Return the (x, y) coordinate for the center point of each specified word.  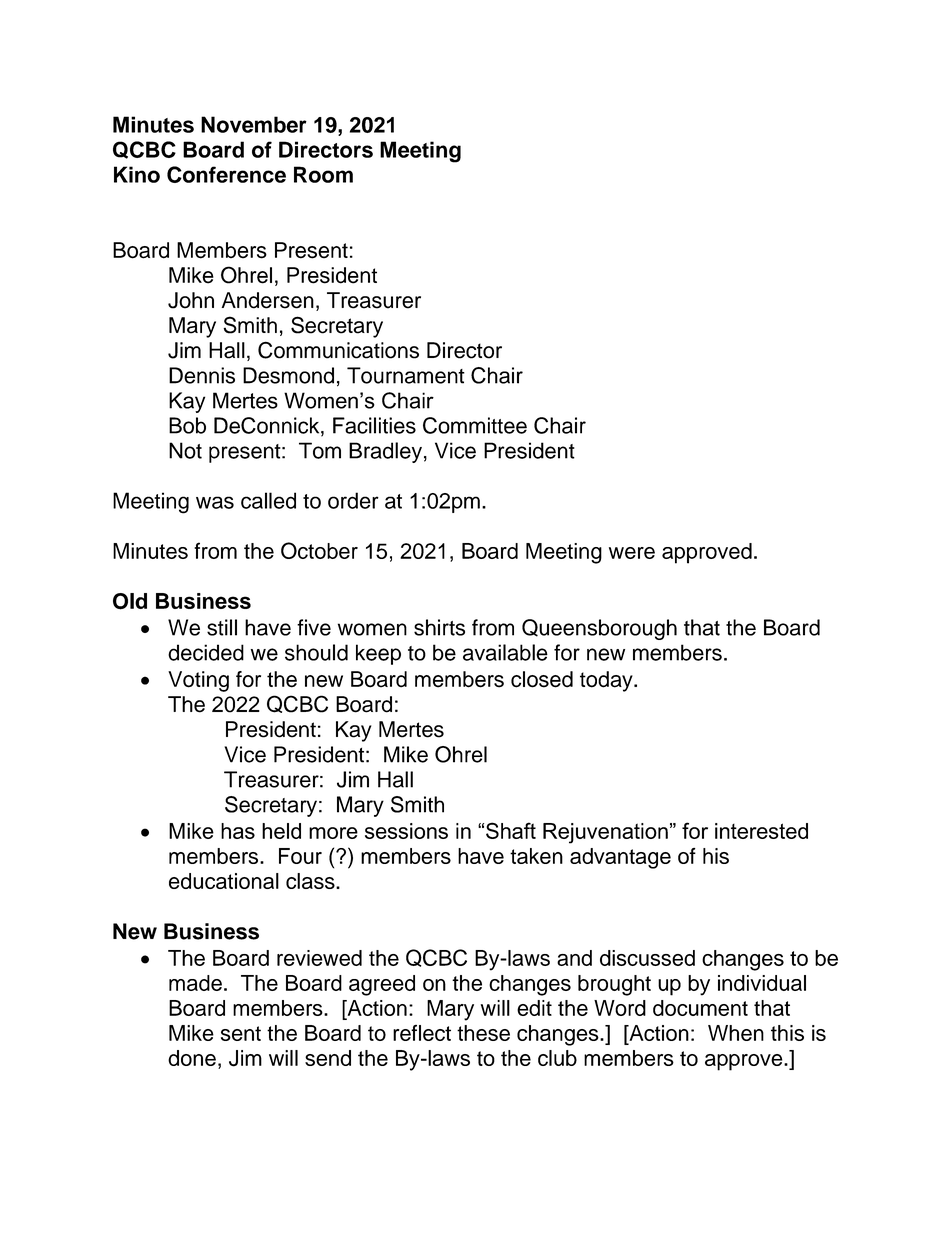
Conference (226, 174)
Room (323, 174)
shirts (439, 627)
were (632, 553)
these (483, 1033)
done (192, 1058)
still (222, 627)
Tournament (406, 375)
